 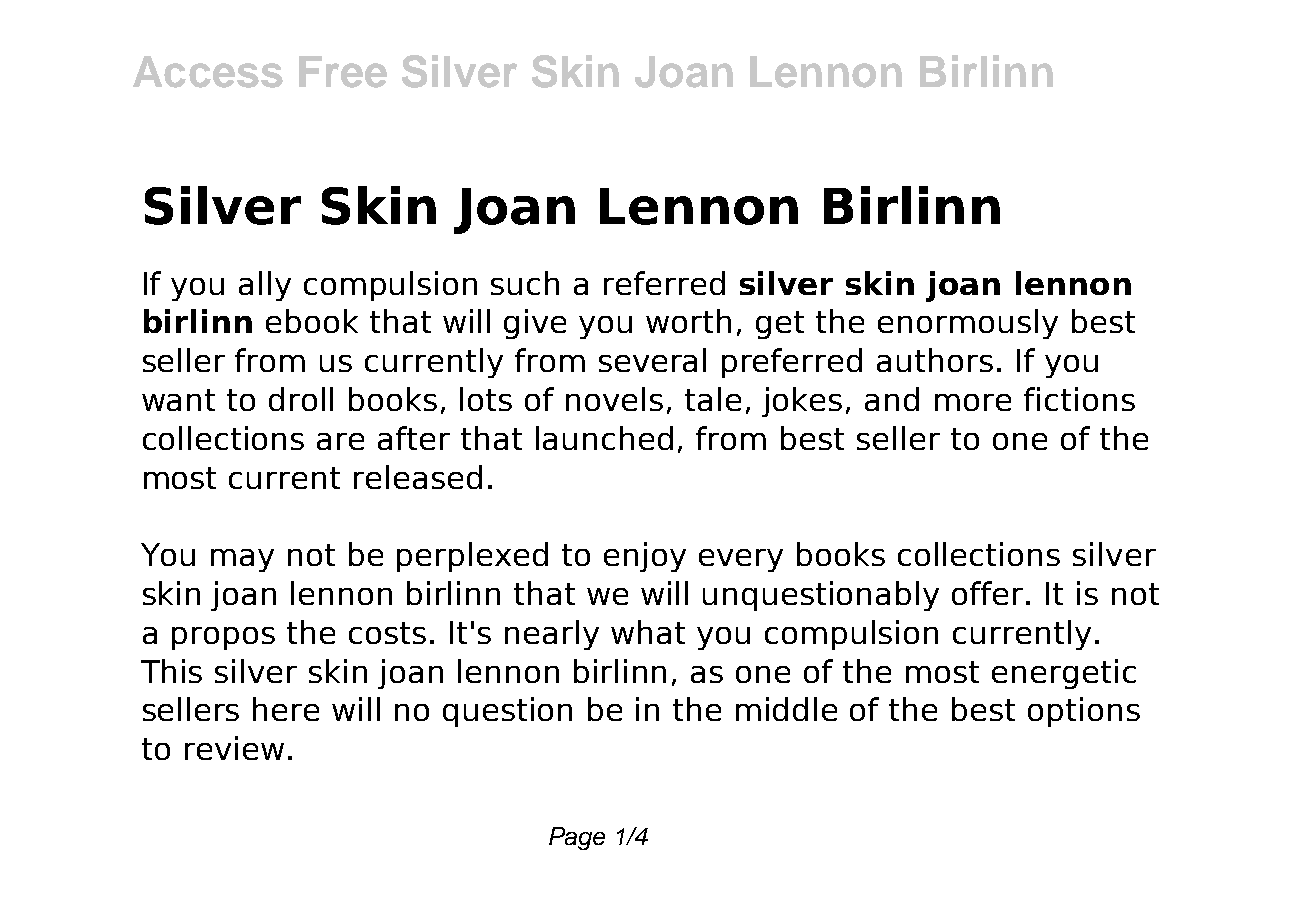 What do you see at coordinates (265, 286) in the screenshot?
I see `ally` at bounding box center [265, 286].
